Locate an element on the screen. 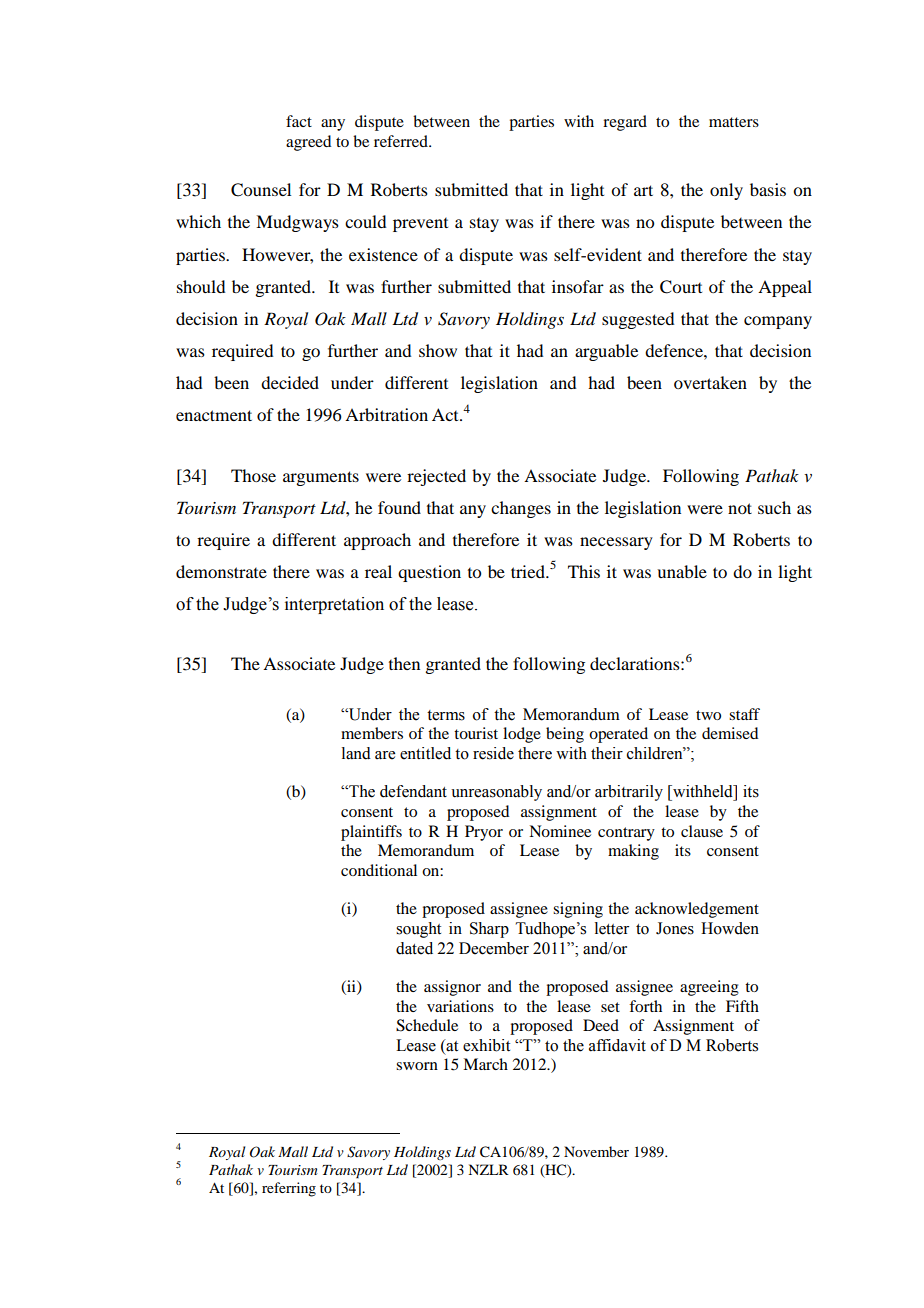 The image size is (924, 1308). referring is located at coordinates (289, 1189).
